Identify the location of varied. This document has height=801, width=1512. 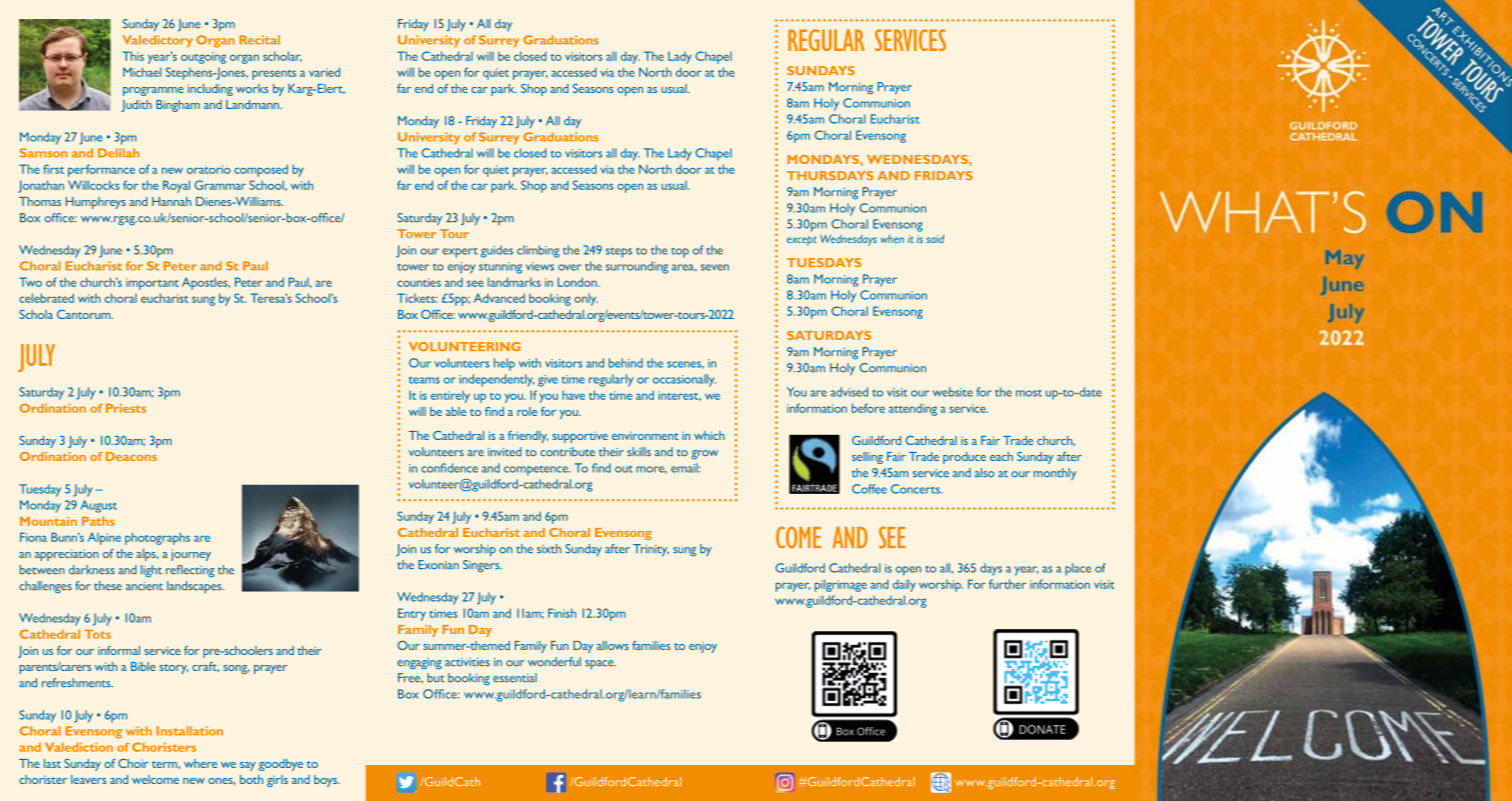
(324, 72).
